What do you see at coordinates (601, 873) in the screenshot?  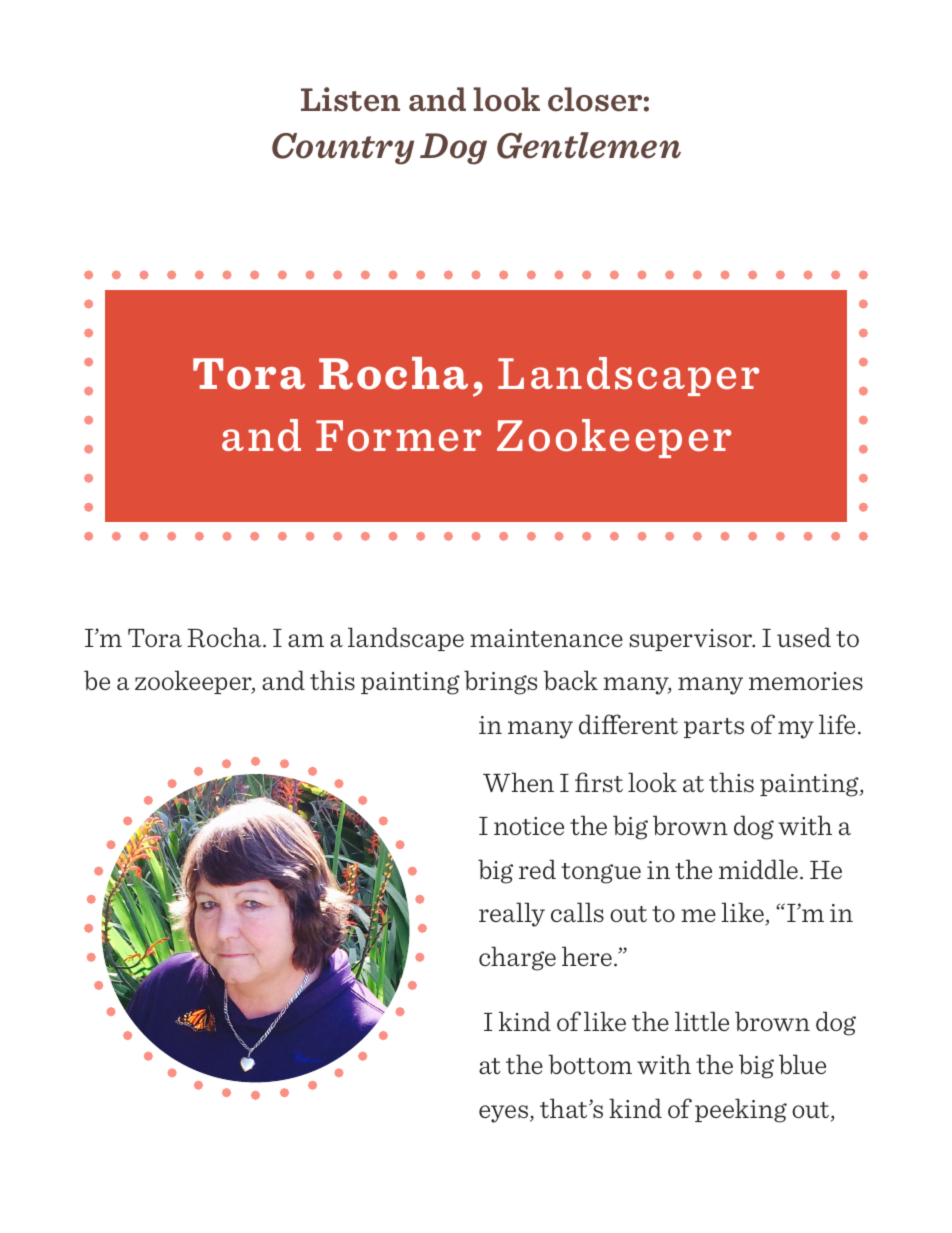 I see `tongue` at bounding box center [601, 873].
